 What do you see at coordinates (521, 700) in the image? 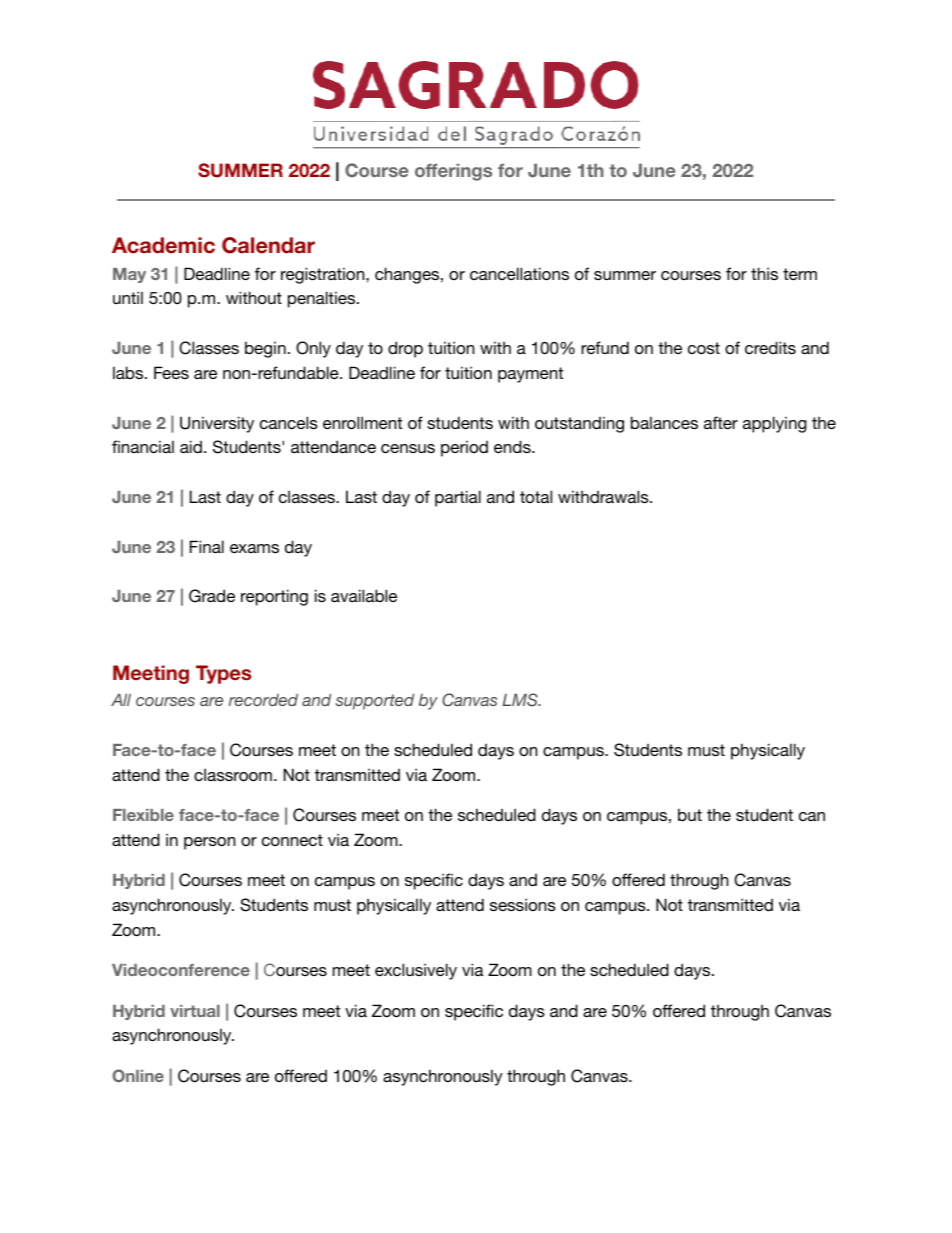
I see `LMS` at bounding box center [521, 700].
